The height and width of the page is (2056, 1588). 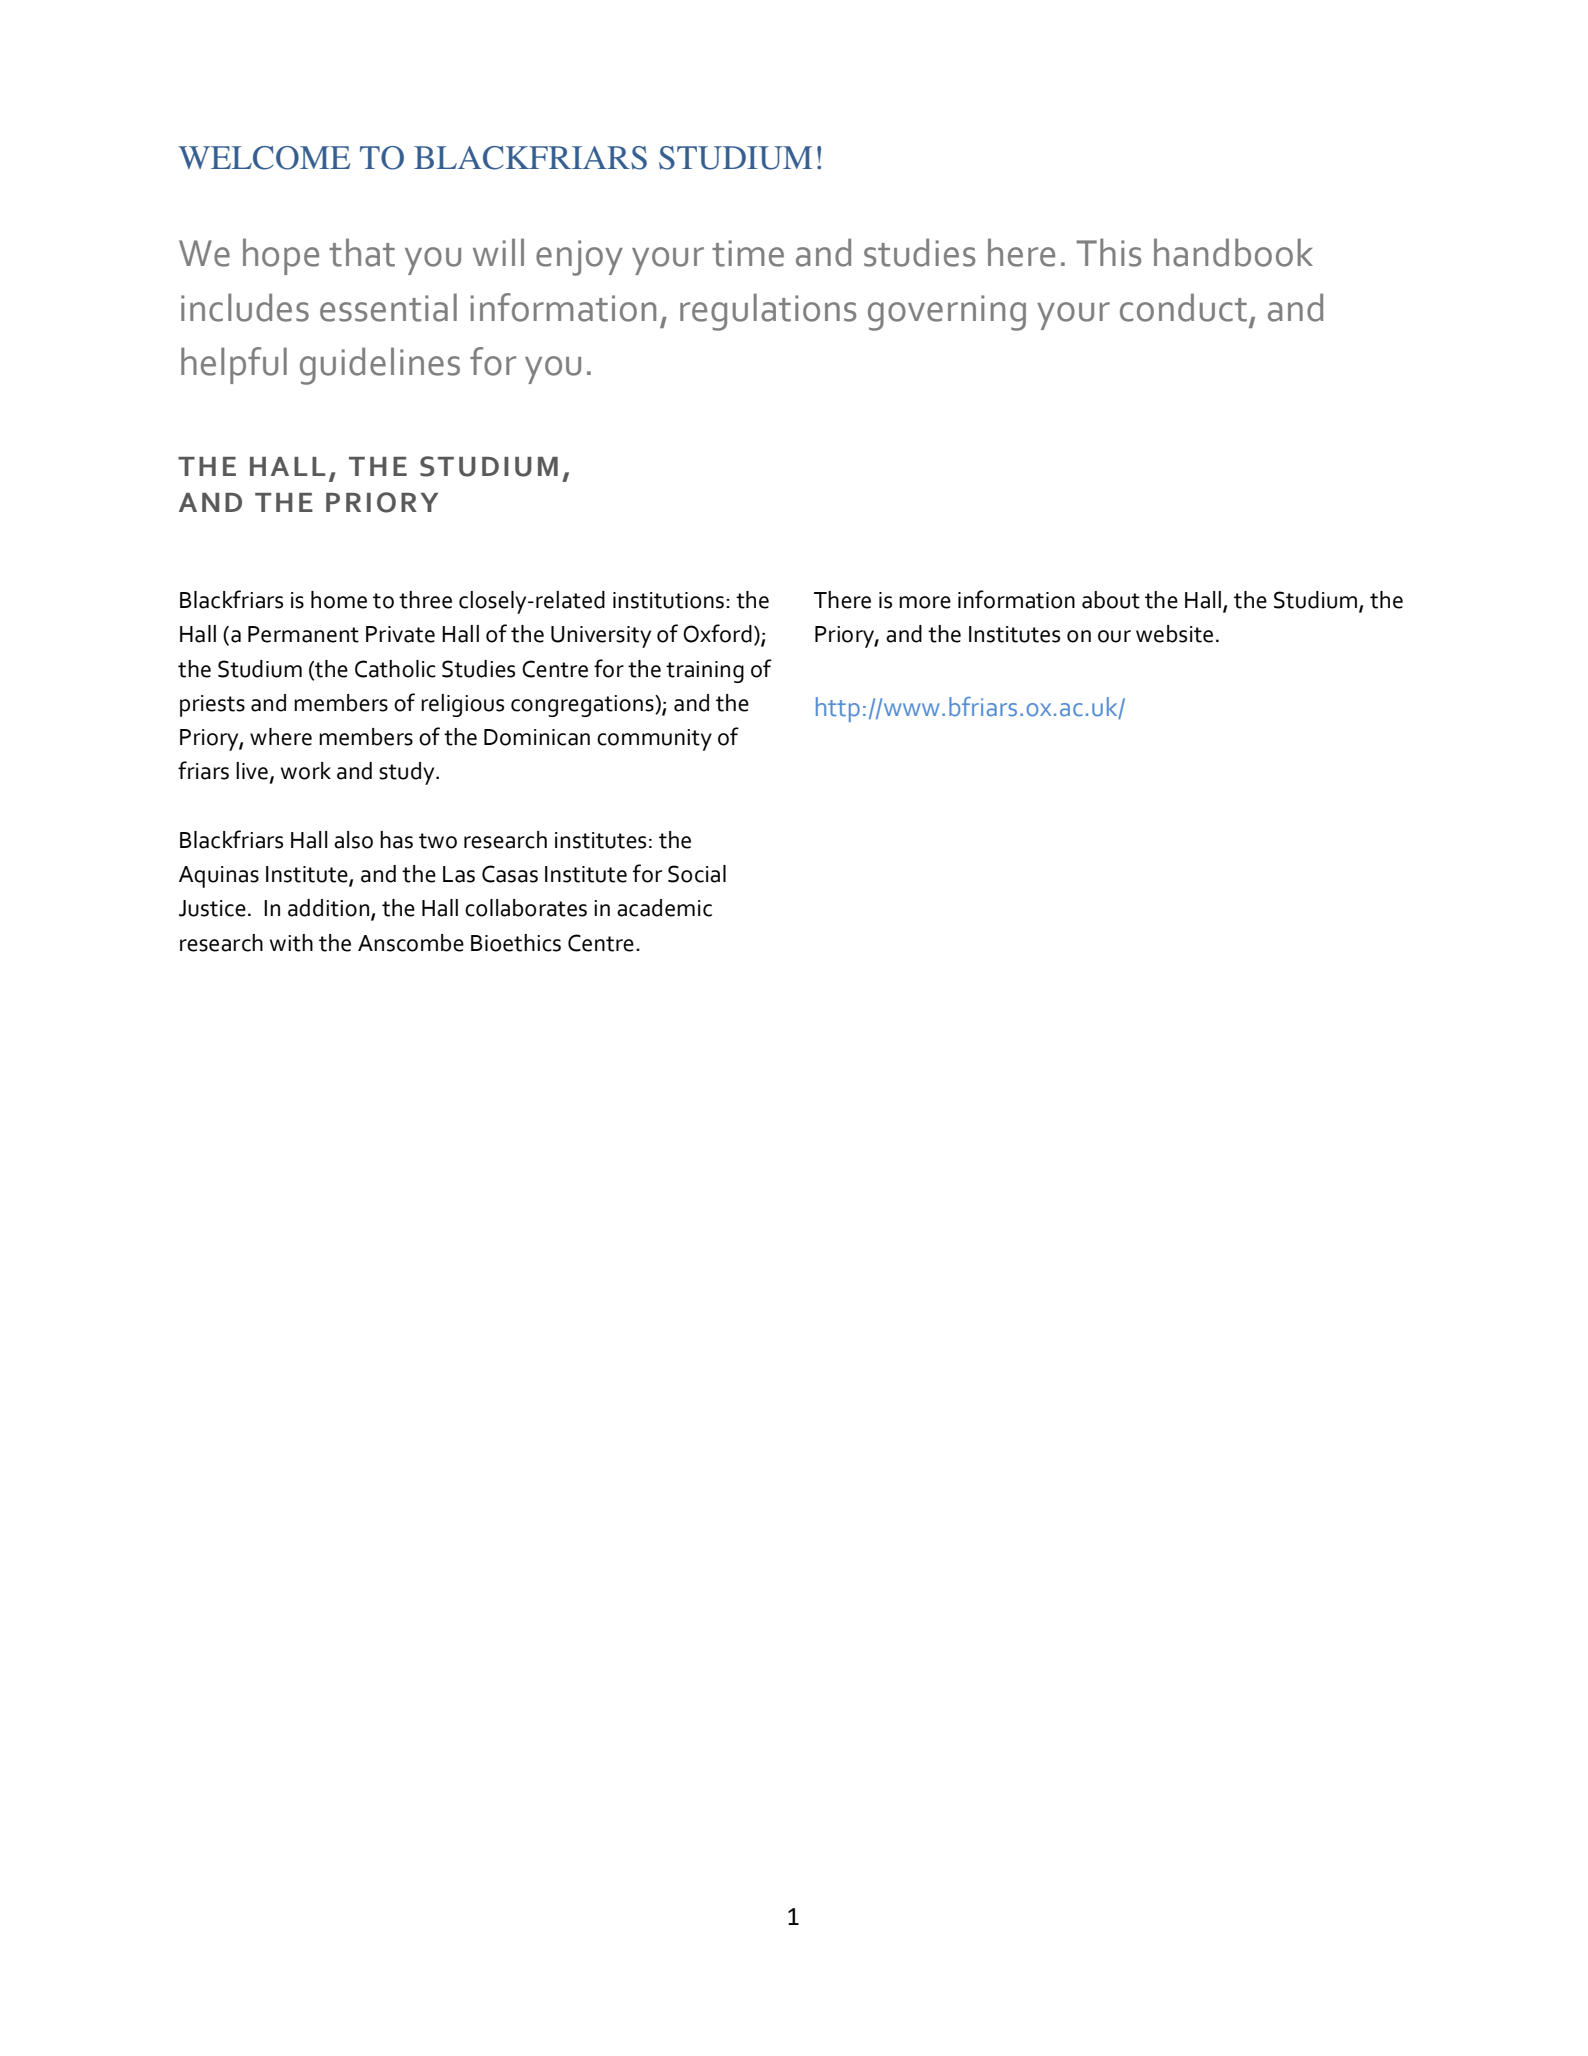 I want to click on guidelines, so click(x=380, y=366).
